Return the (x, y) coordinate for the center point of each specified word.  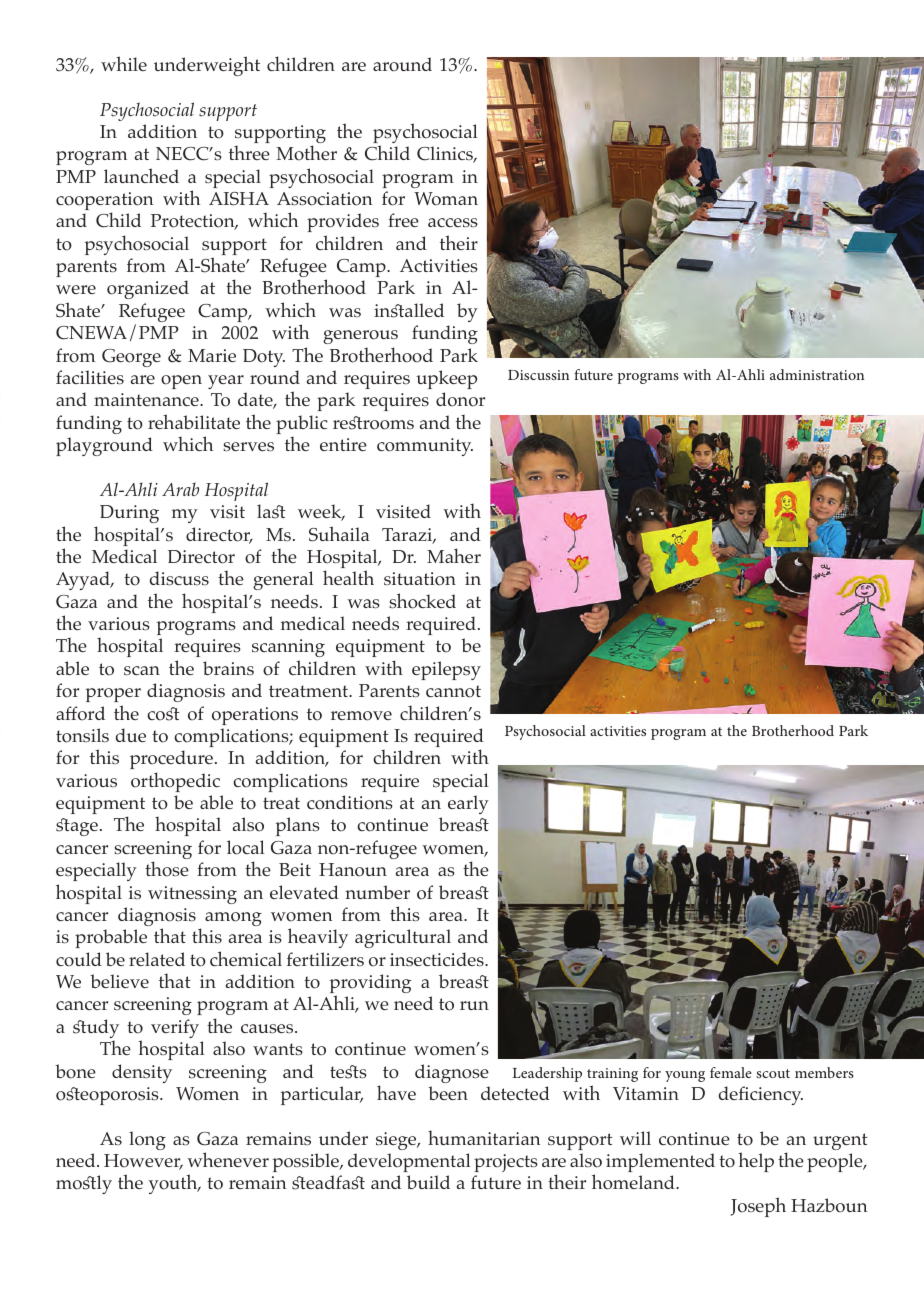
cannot (453, 691)
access (453, 223)
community (425, 447)
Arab (180, 489)
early (468, 804)
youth (174, 1184)
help (756, 1162)
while (124, 63)
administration (817, 374)
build (428, 1182)
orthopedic (175, 782)
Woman (446, 199)
